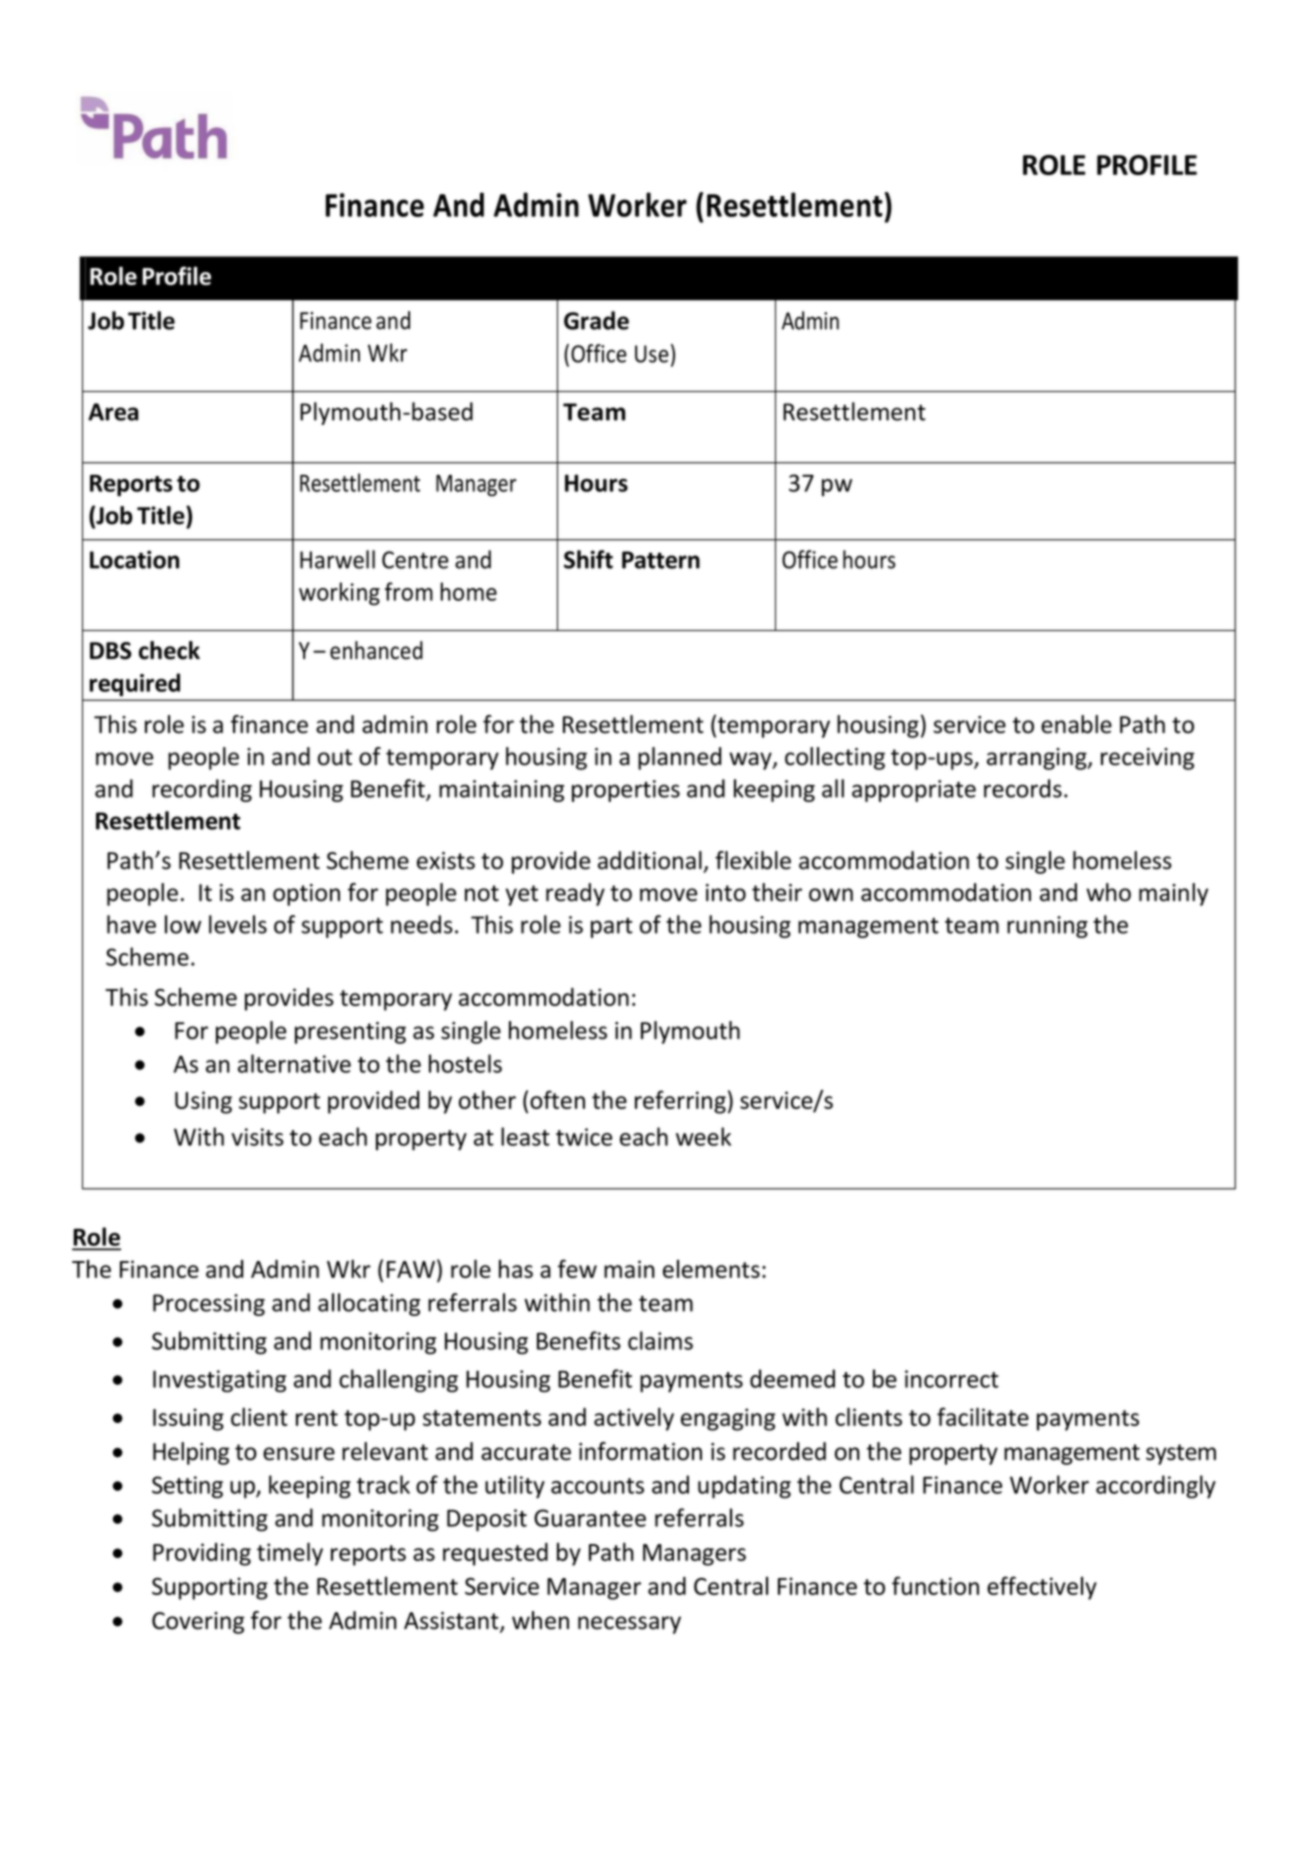 The width and height of the screenshot is (1308, 1852). What do you see at coordinates (661, 560) in the screenshot?
I see `Pattern` at bounding box center [661, 560].
